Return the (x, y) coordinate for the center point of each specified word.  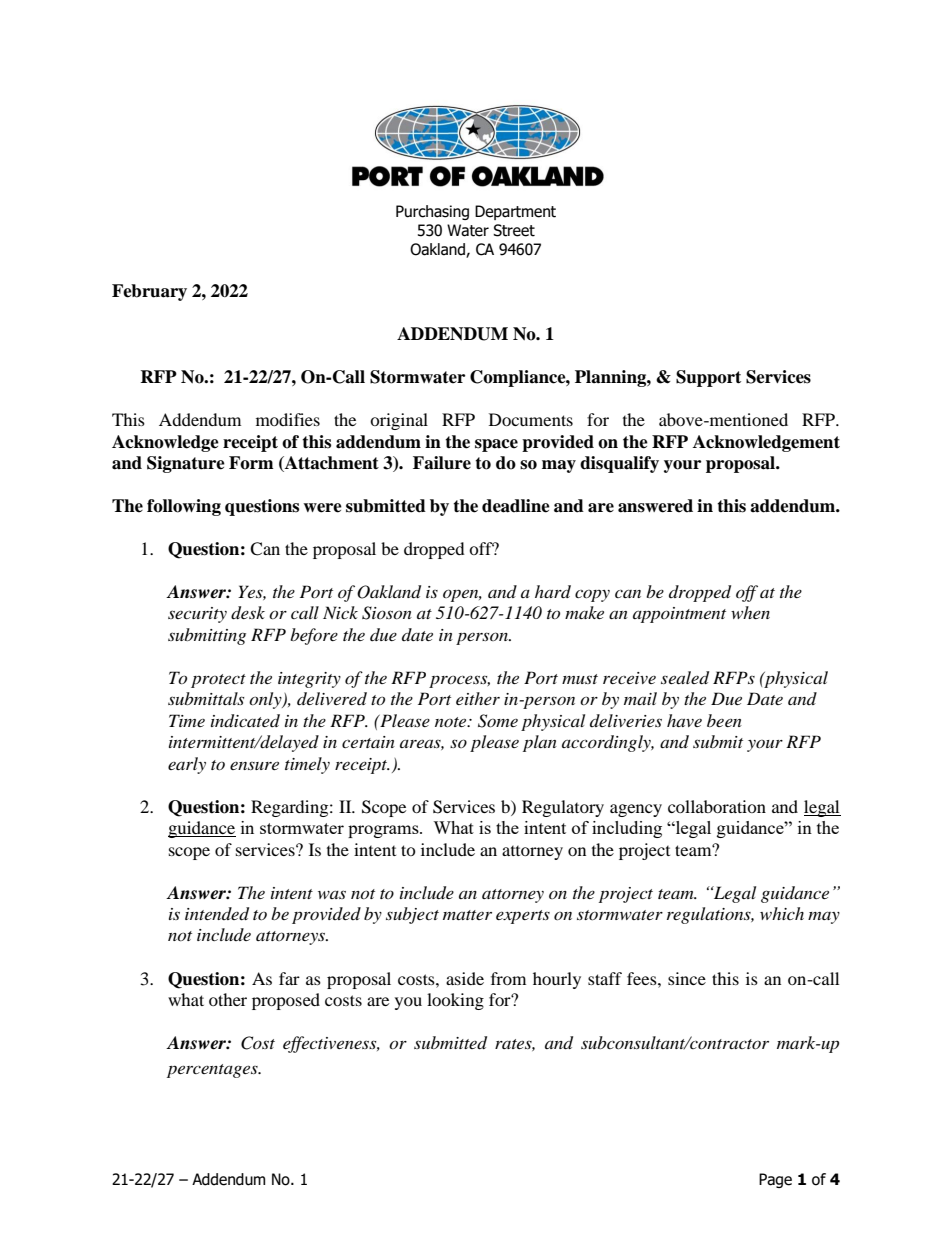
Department (515, 212)
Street (514, 230)
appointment (679, 615)
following (184, 507)
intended (217, 914)
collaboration (717, 806)
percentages (213, 1071)
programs (384, 831)
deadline (516, 506)
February (149, 292)
